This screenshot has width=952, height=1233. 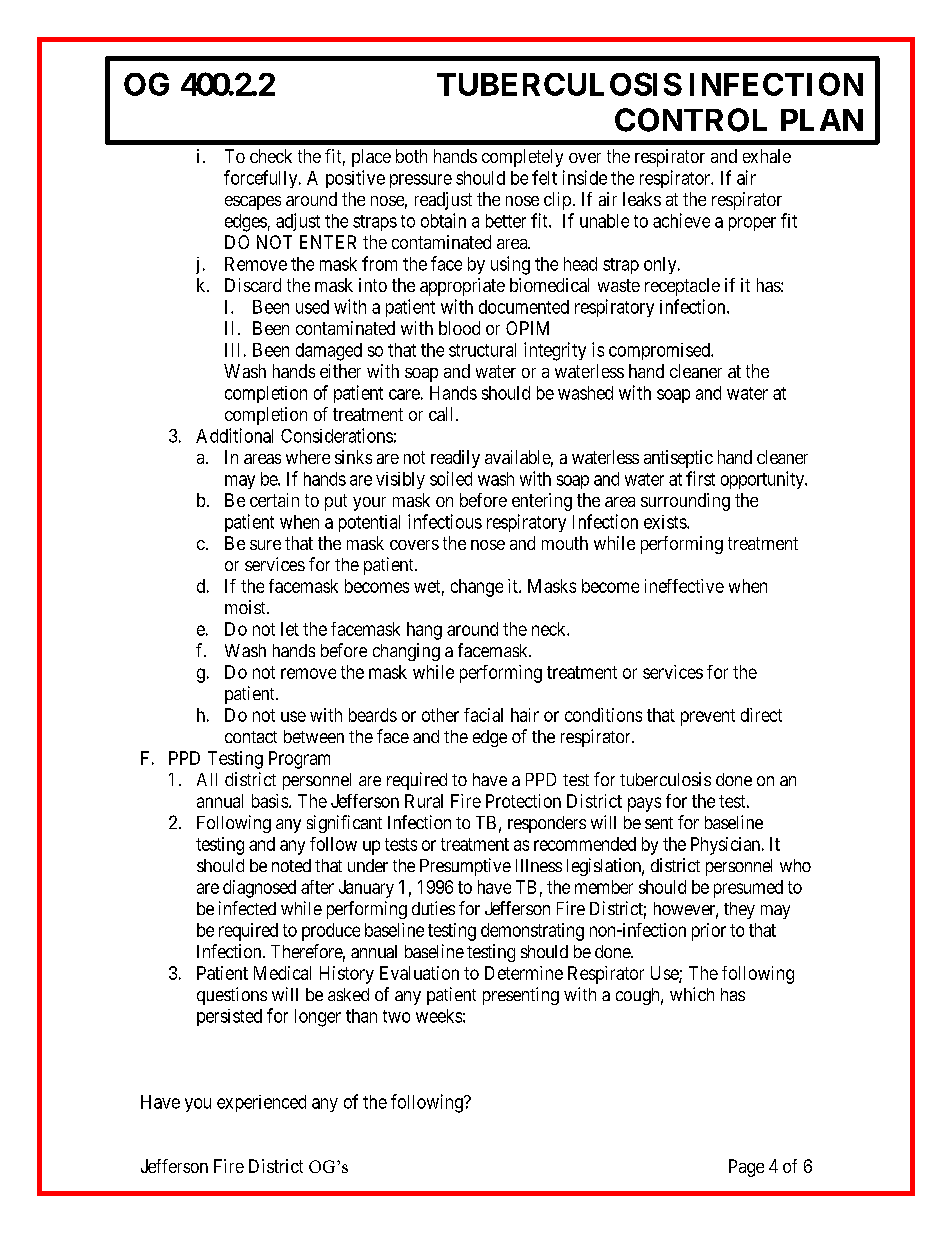 I want to click on certain, so click(x=274, y=500).
